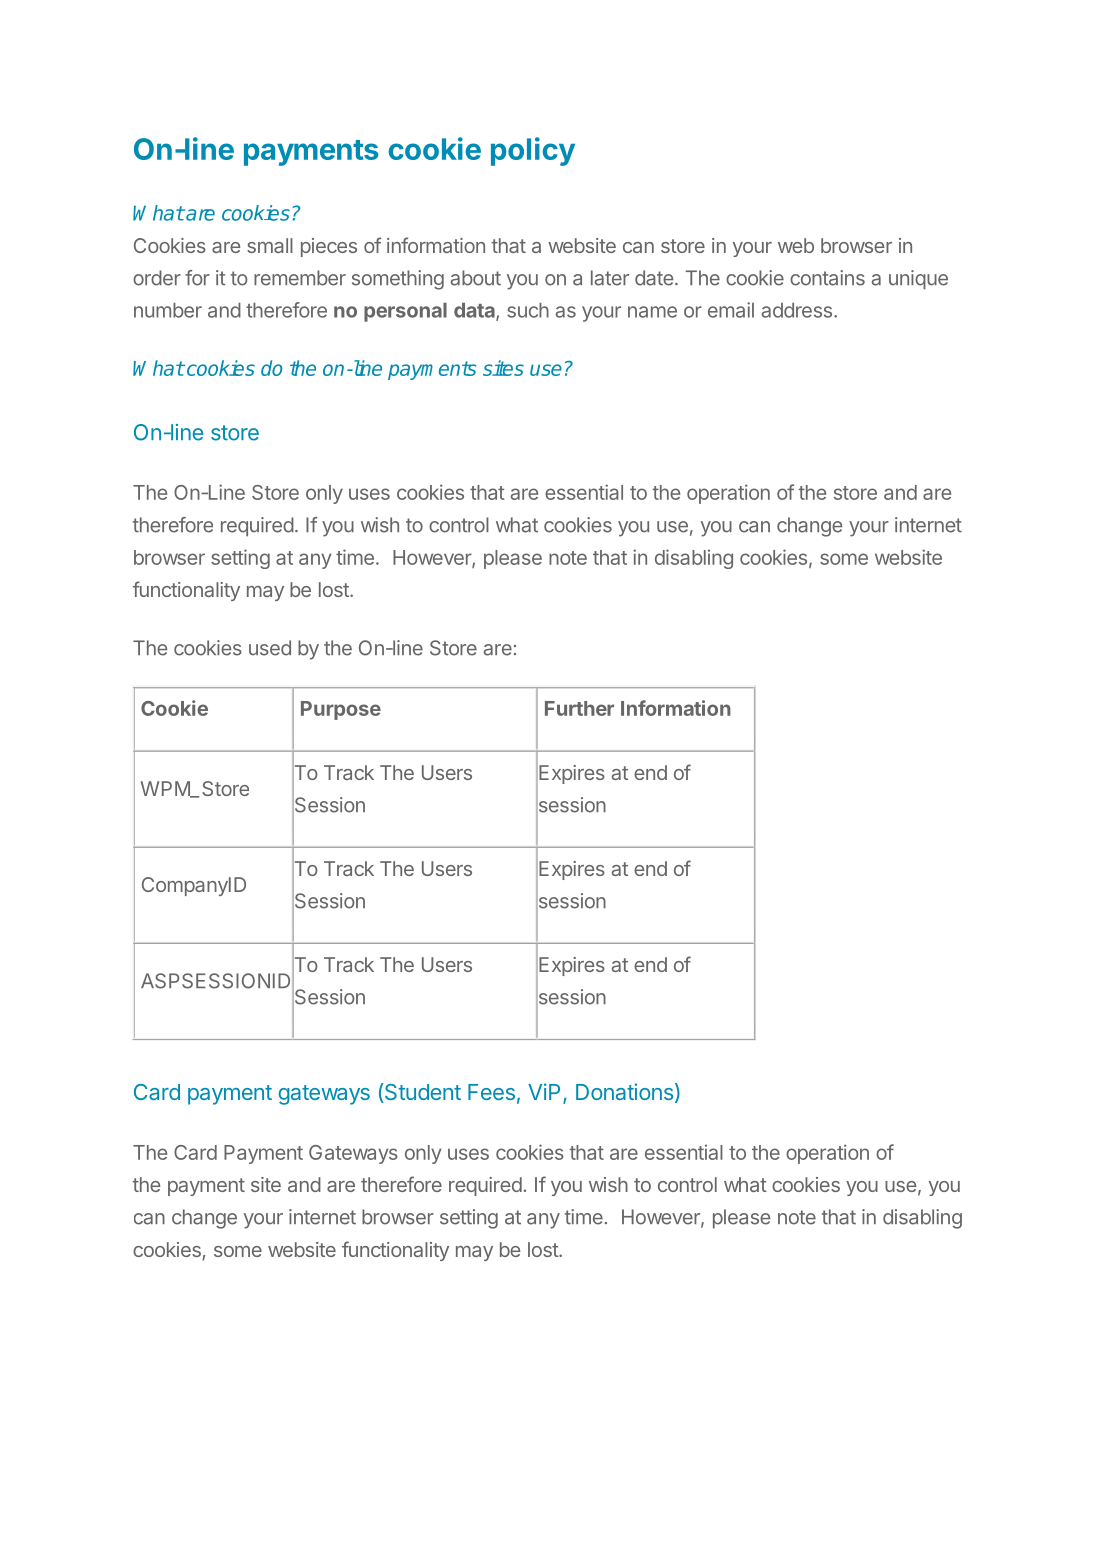 The width and height of the page is (1095, 1550). What do you see at coordinates (533, 151) in the page?
I see `policy` at bounding box center [533, 151].
